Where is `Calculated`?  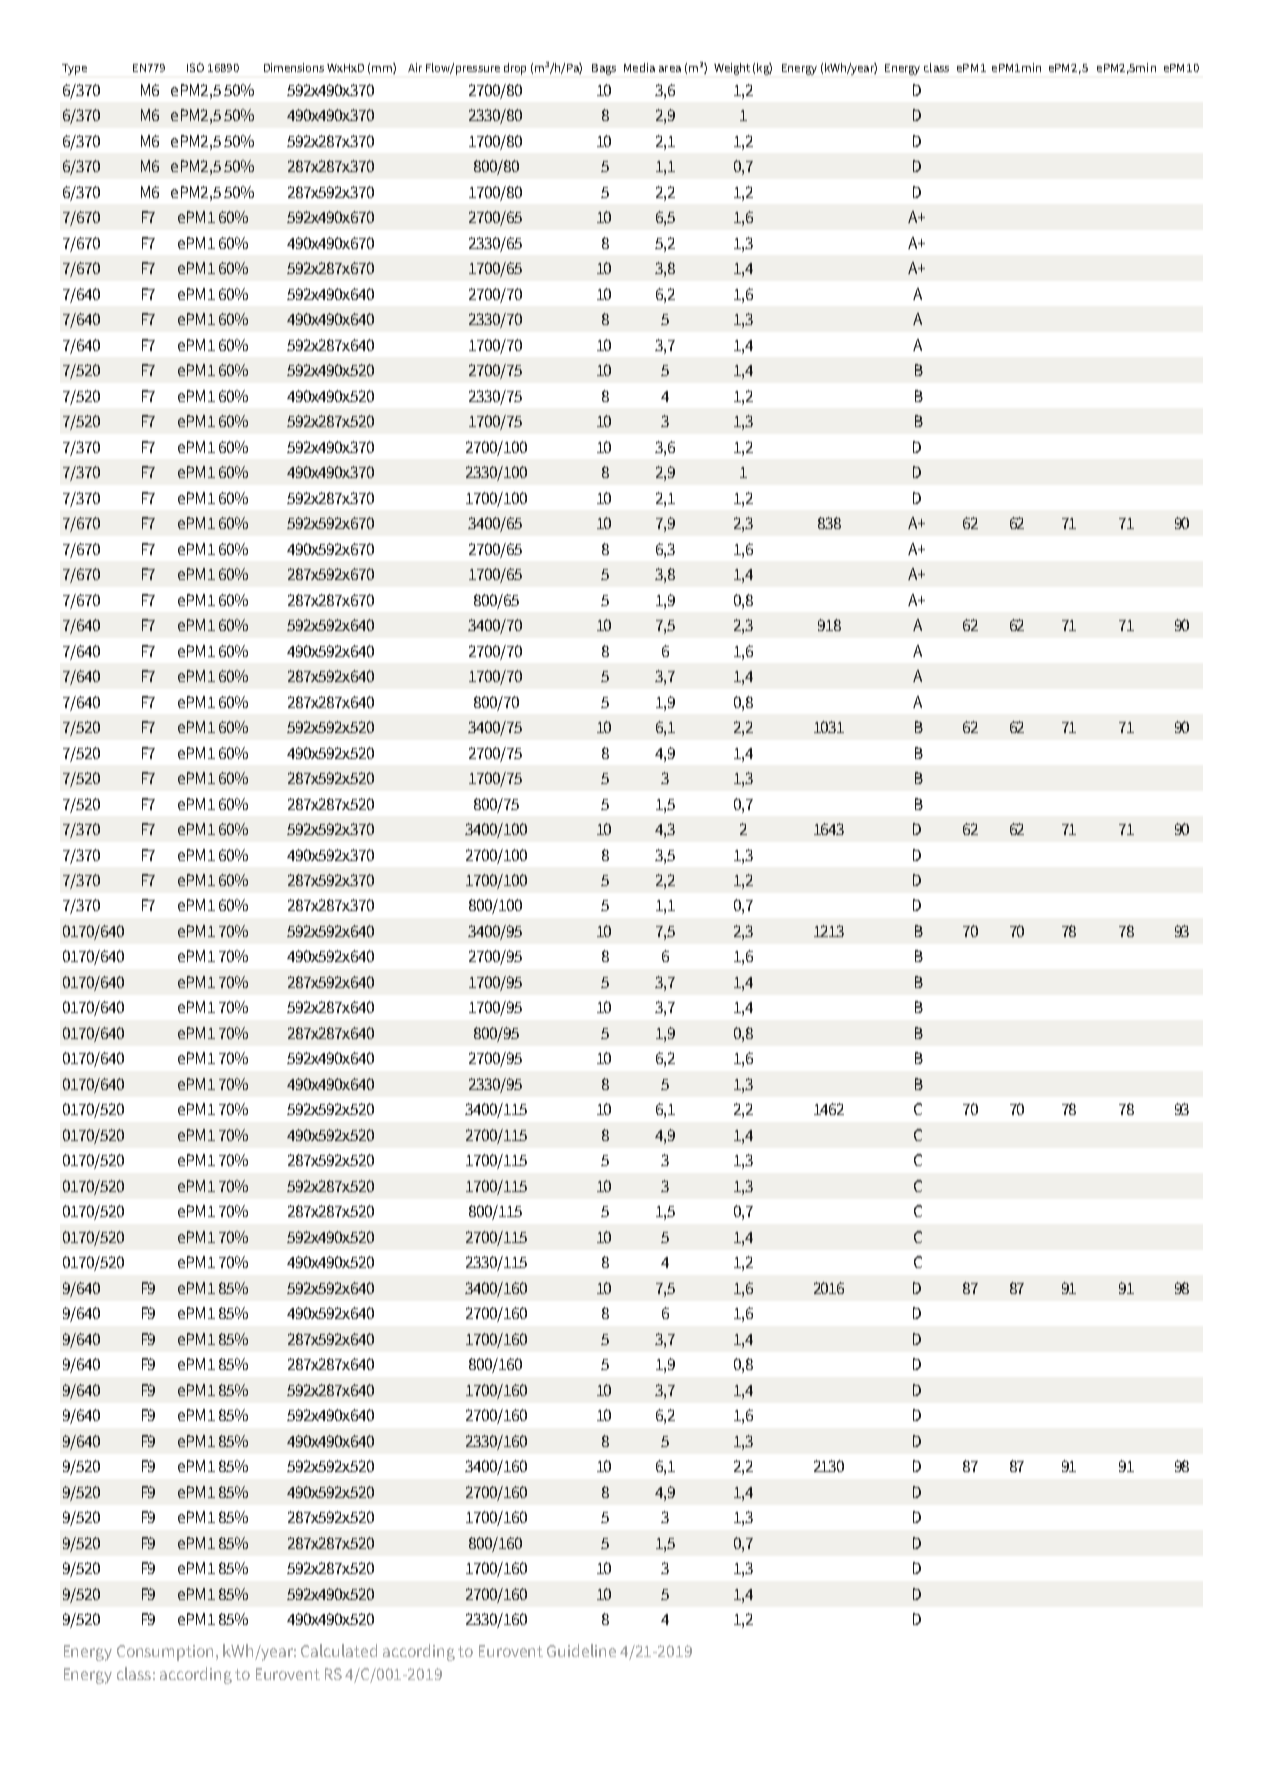 Calculated is located at coordinates (339, 1650).
